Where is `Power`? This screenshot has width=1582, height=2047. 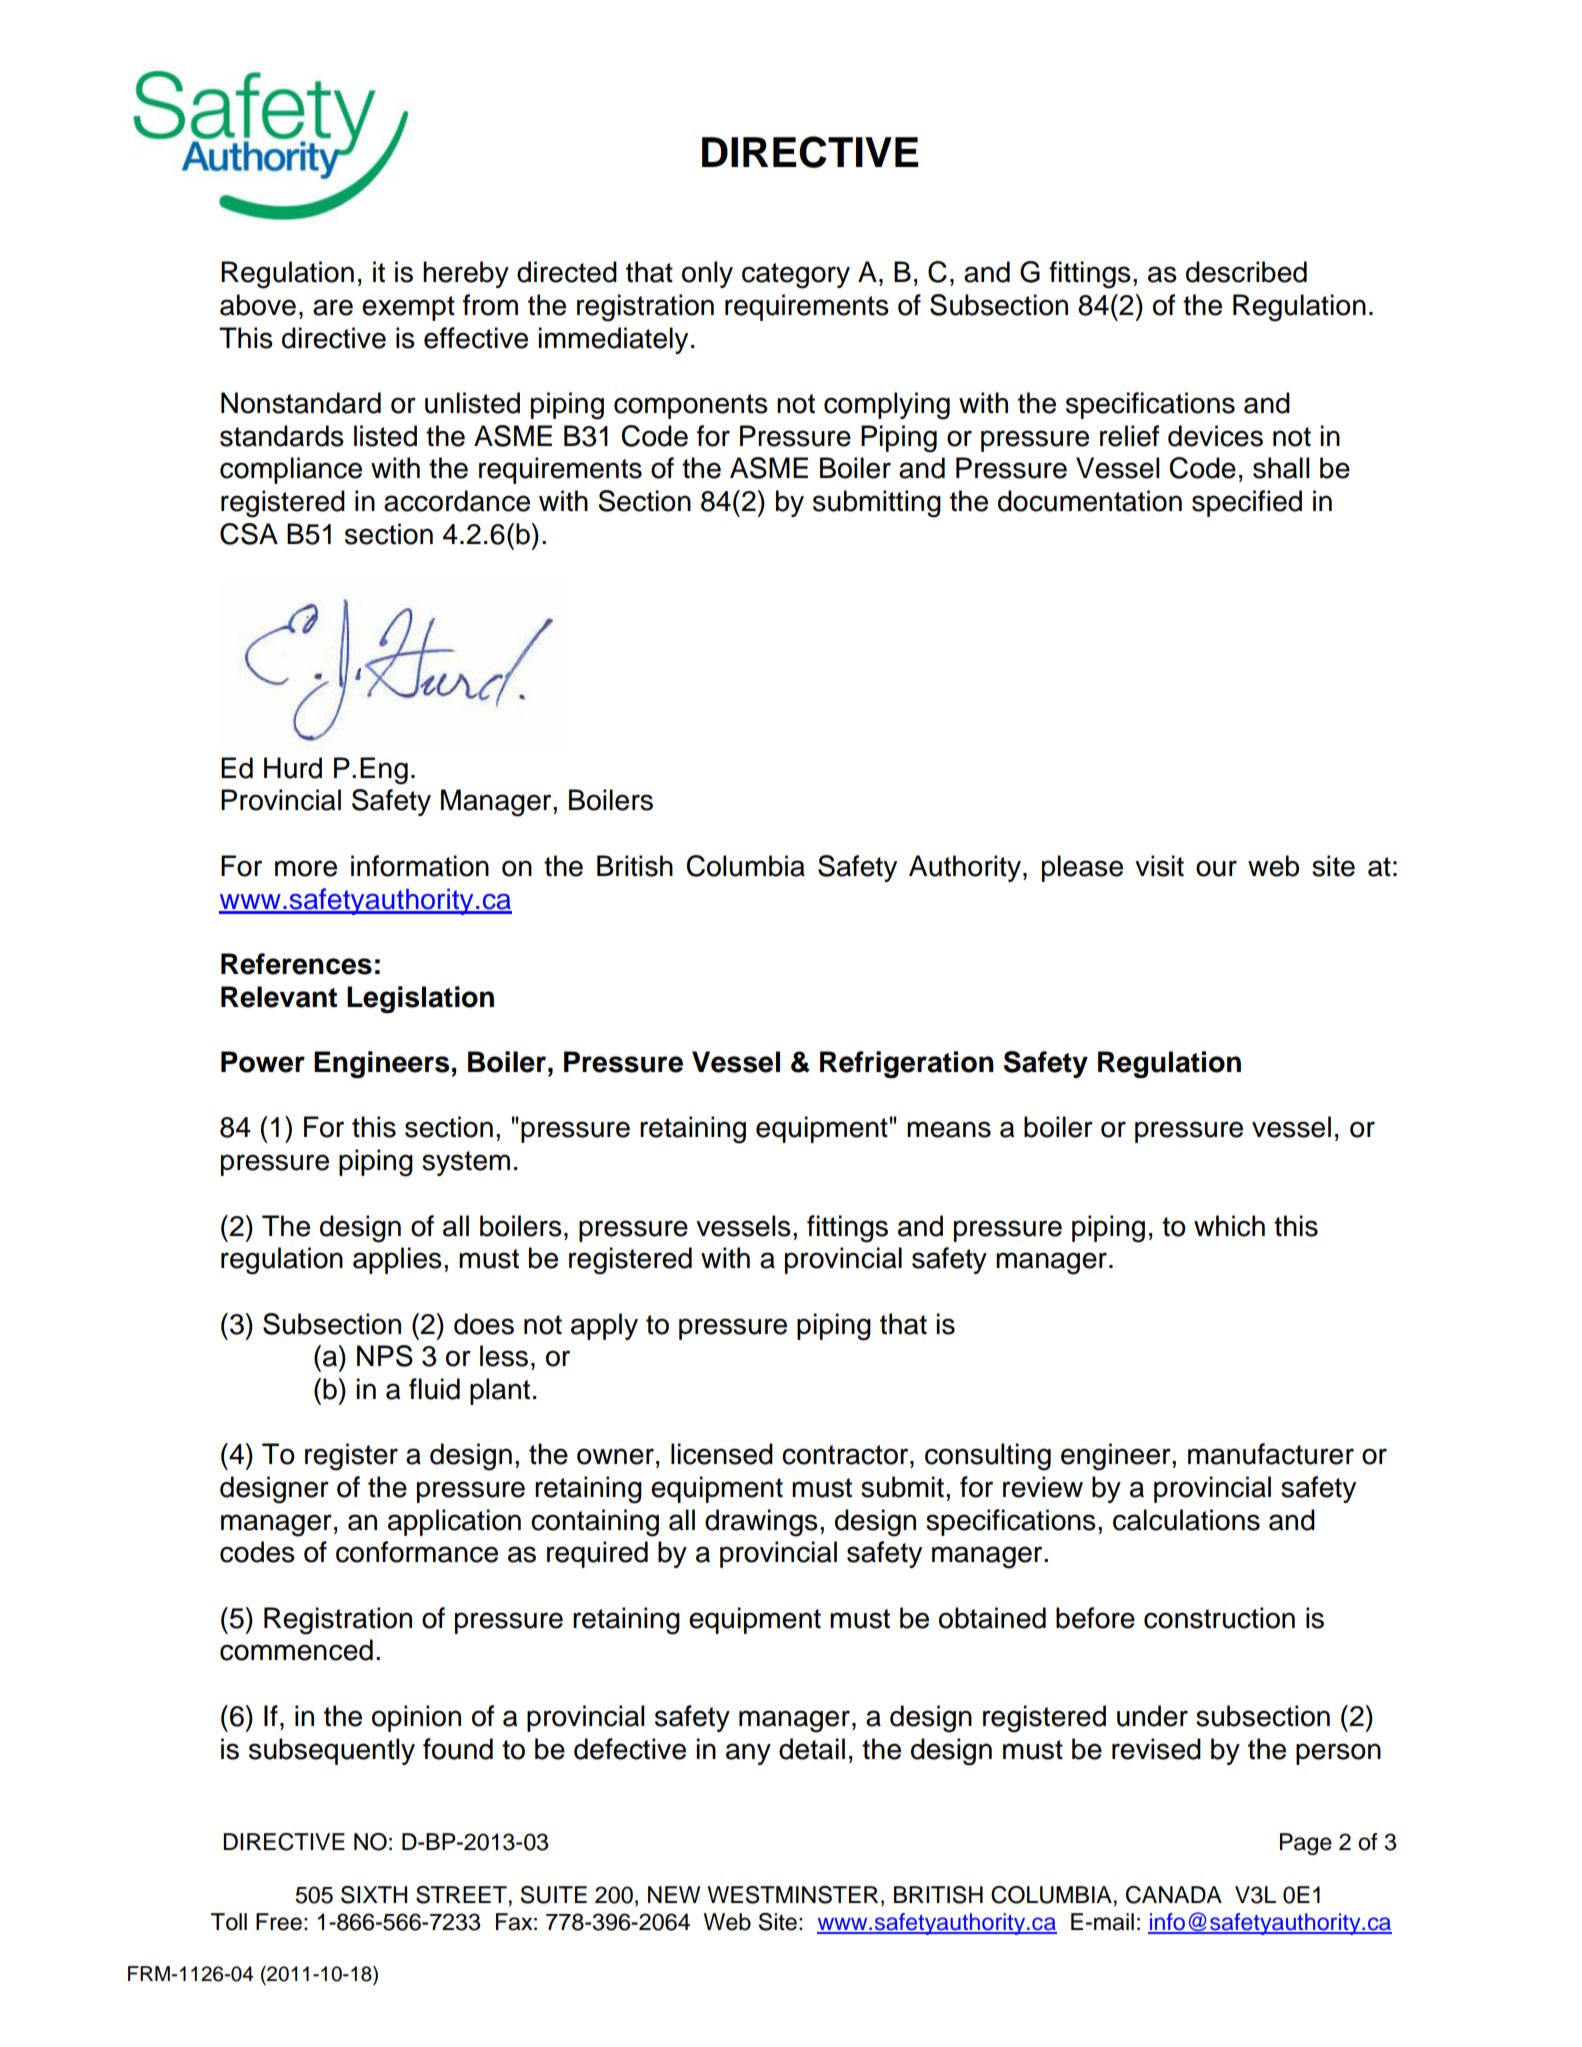
Power is located at coordinates (263, 1062).
